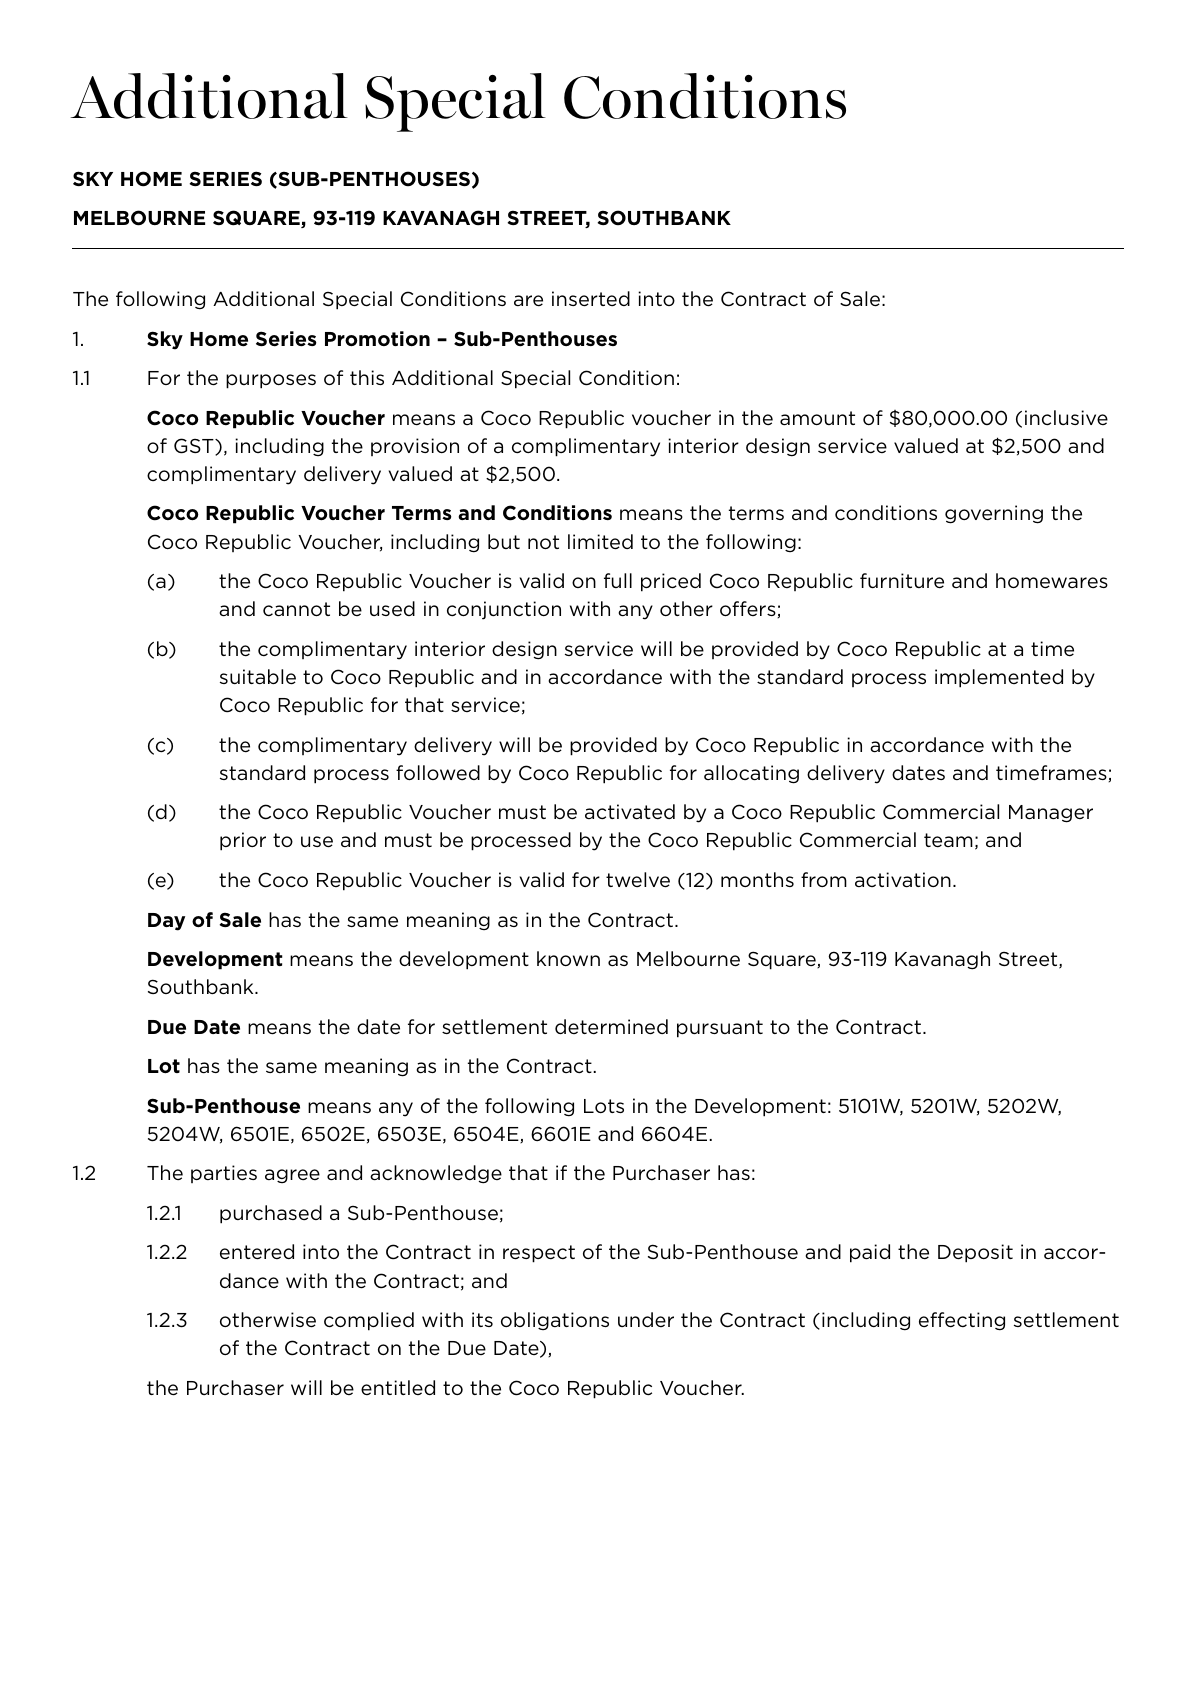 The image size is (1196, 1692). Describe the element at coordinates (591, 299) in the page. I see `inserted` at that location.
